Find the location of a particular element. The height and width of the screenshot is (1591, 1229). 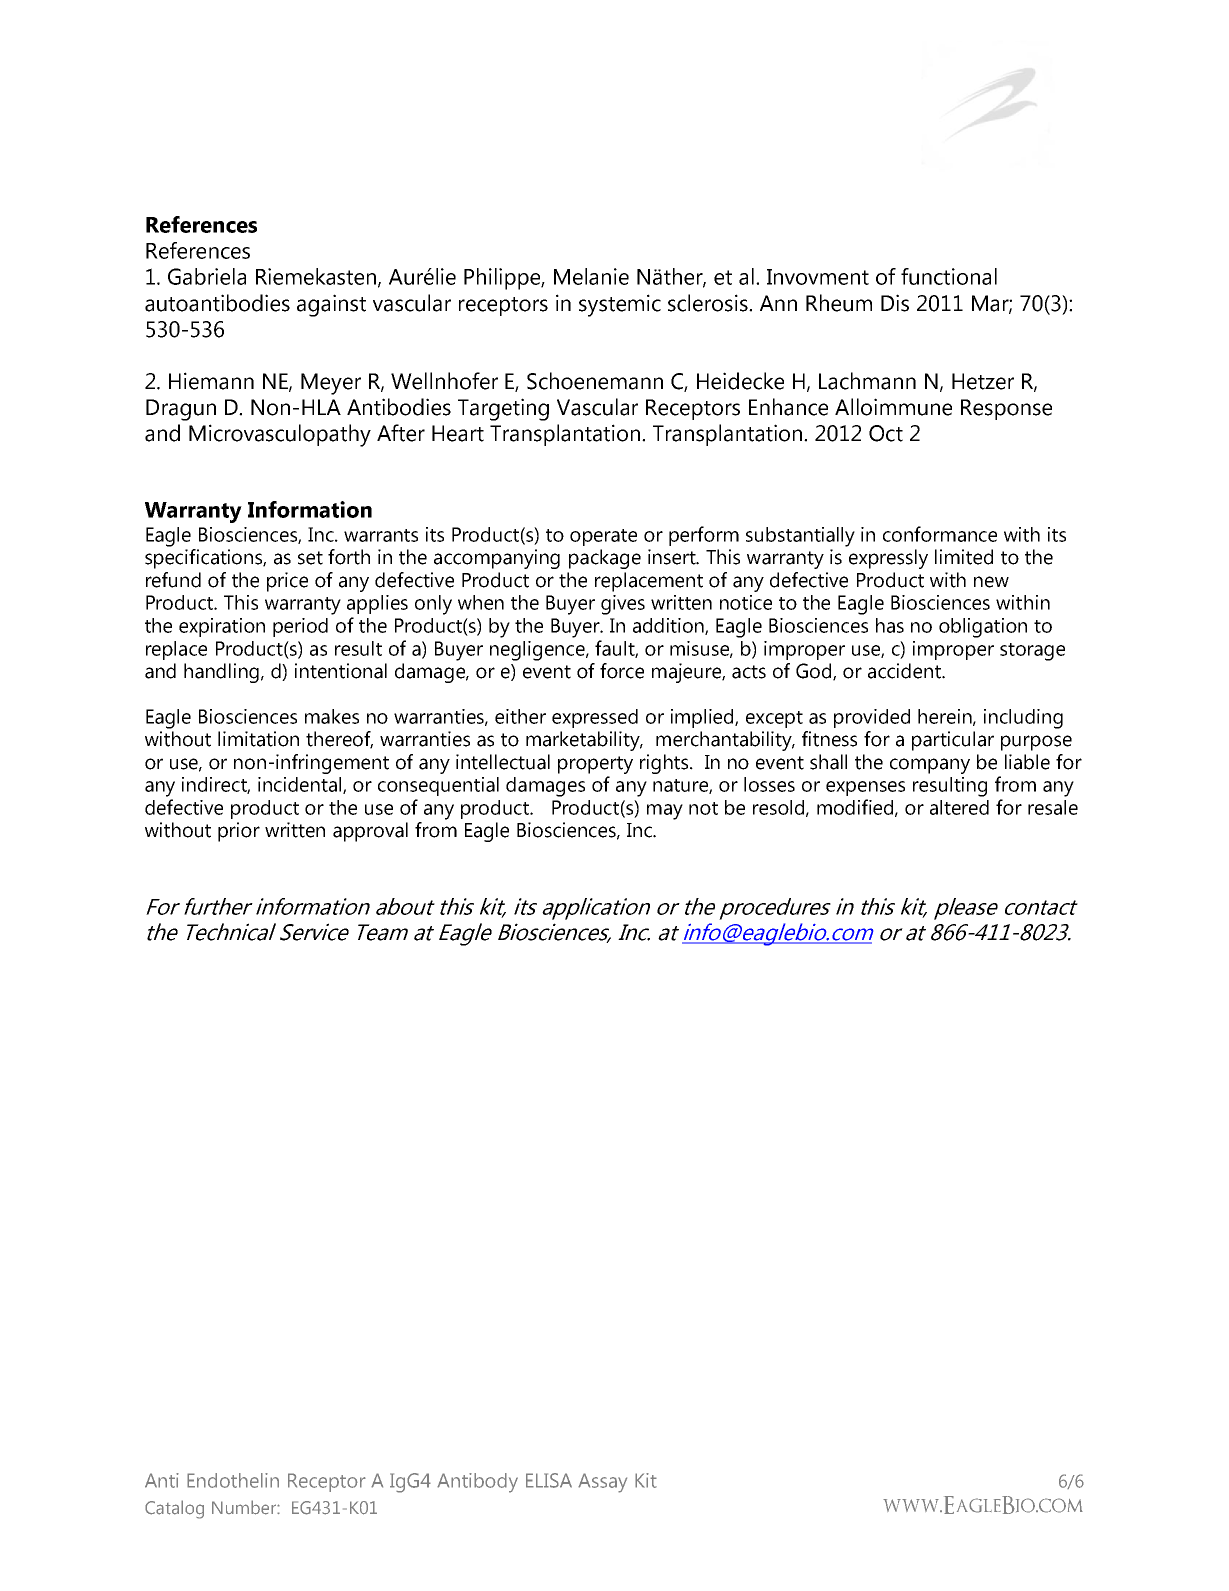

expressed is located at coordinates (595, 718).
